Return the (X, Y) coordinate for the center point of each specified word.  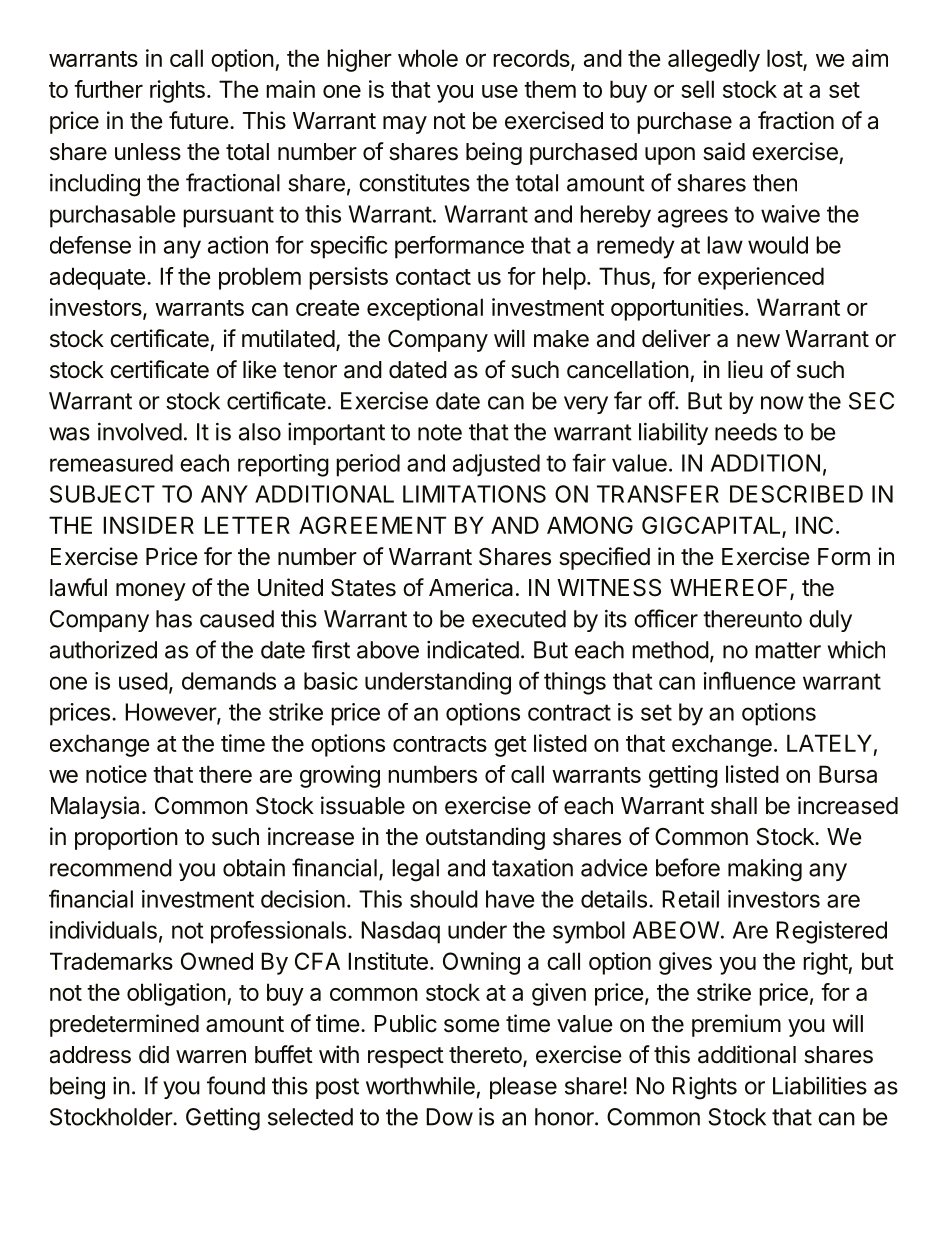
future (199, 120)
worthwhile (420, 1086)
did (154, 1054)
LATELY (829, 743)
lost (785, 59)
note (440, 432)
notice (116, 774)
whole (428, 58)
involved (140, 432)
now (782, 403)
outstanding (485, 838)
